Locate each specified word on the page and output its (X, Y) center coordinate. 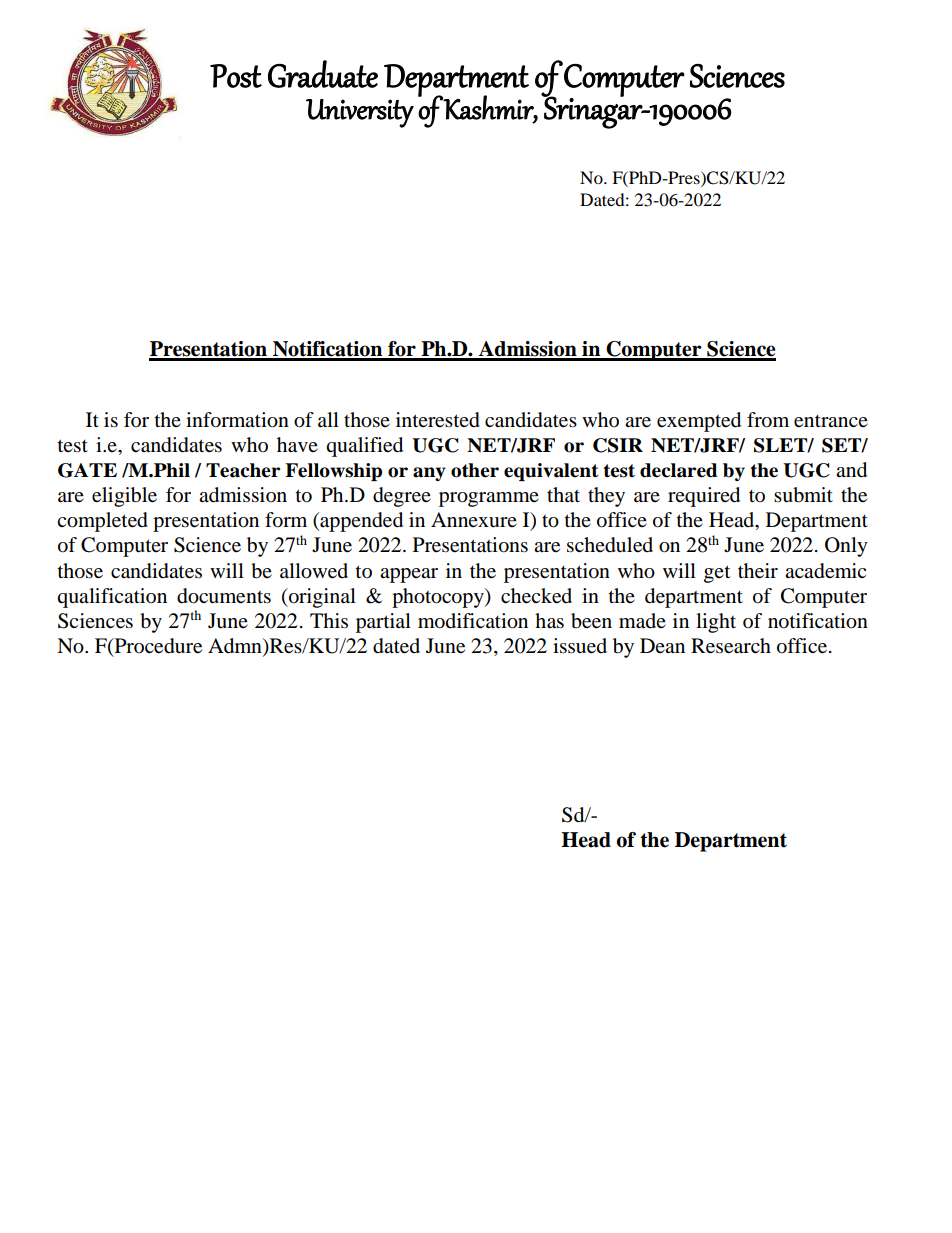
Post (236, 76)
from (768, 420)
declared (679, 470)
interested (438, 420)
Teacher (243, 470)
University (360, 113)
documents (224, 596)
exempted (699, 422)
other (475, 470)
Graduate (323, 74)
